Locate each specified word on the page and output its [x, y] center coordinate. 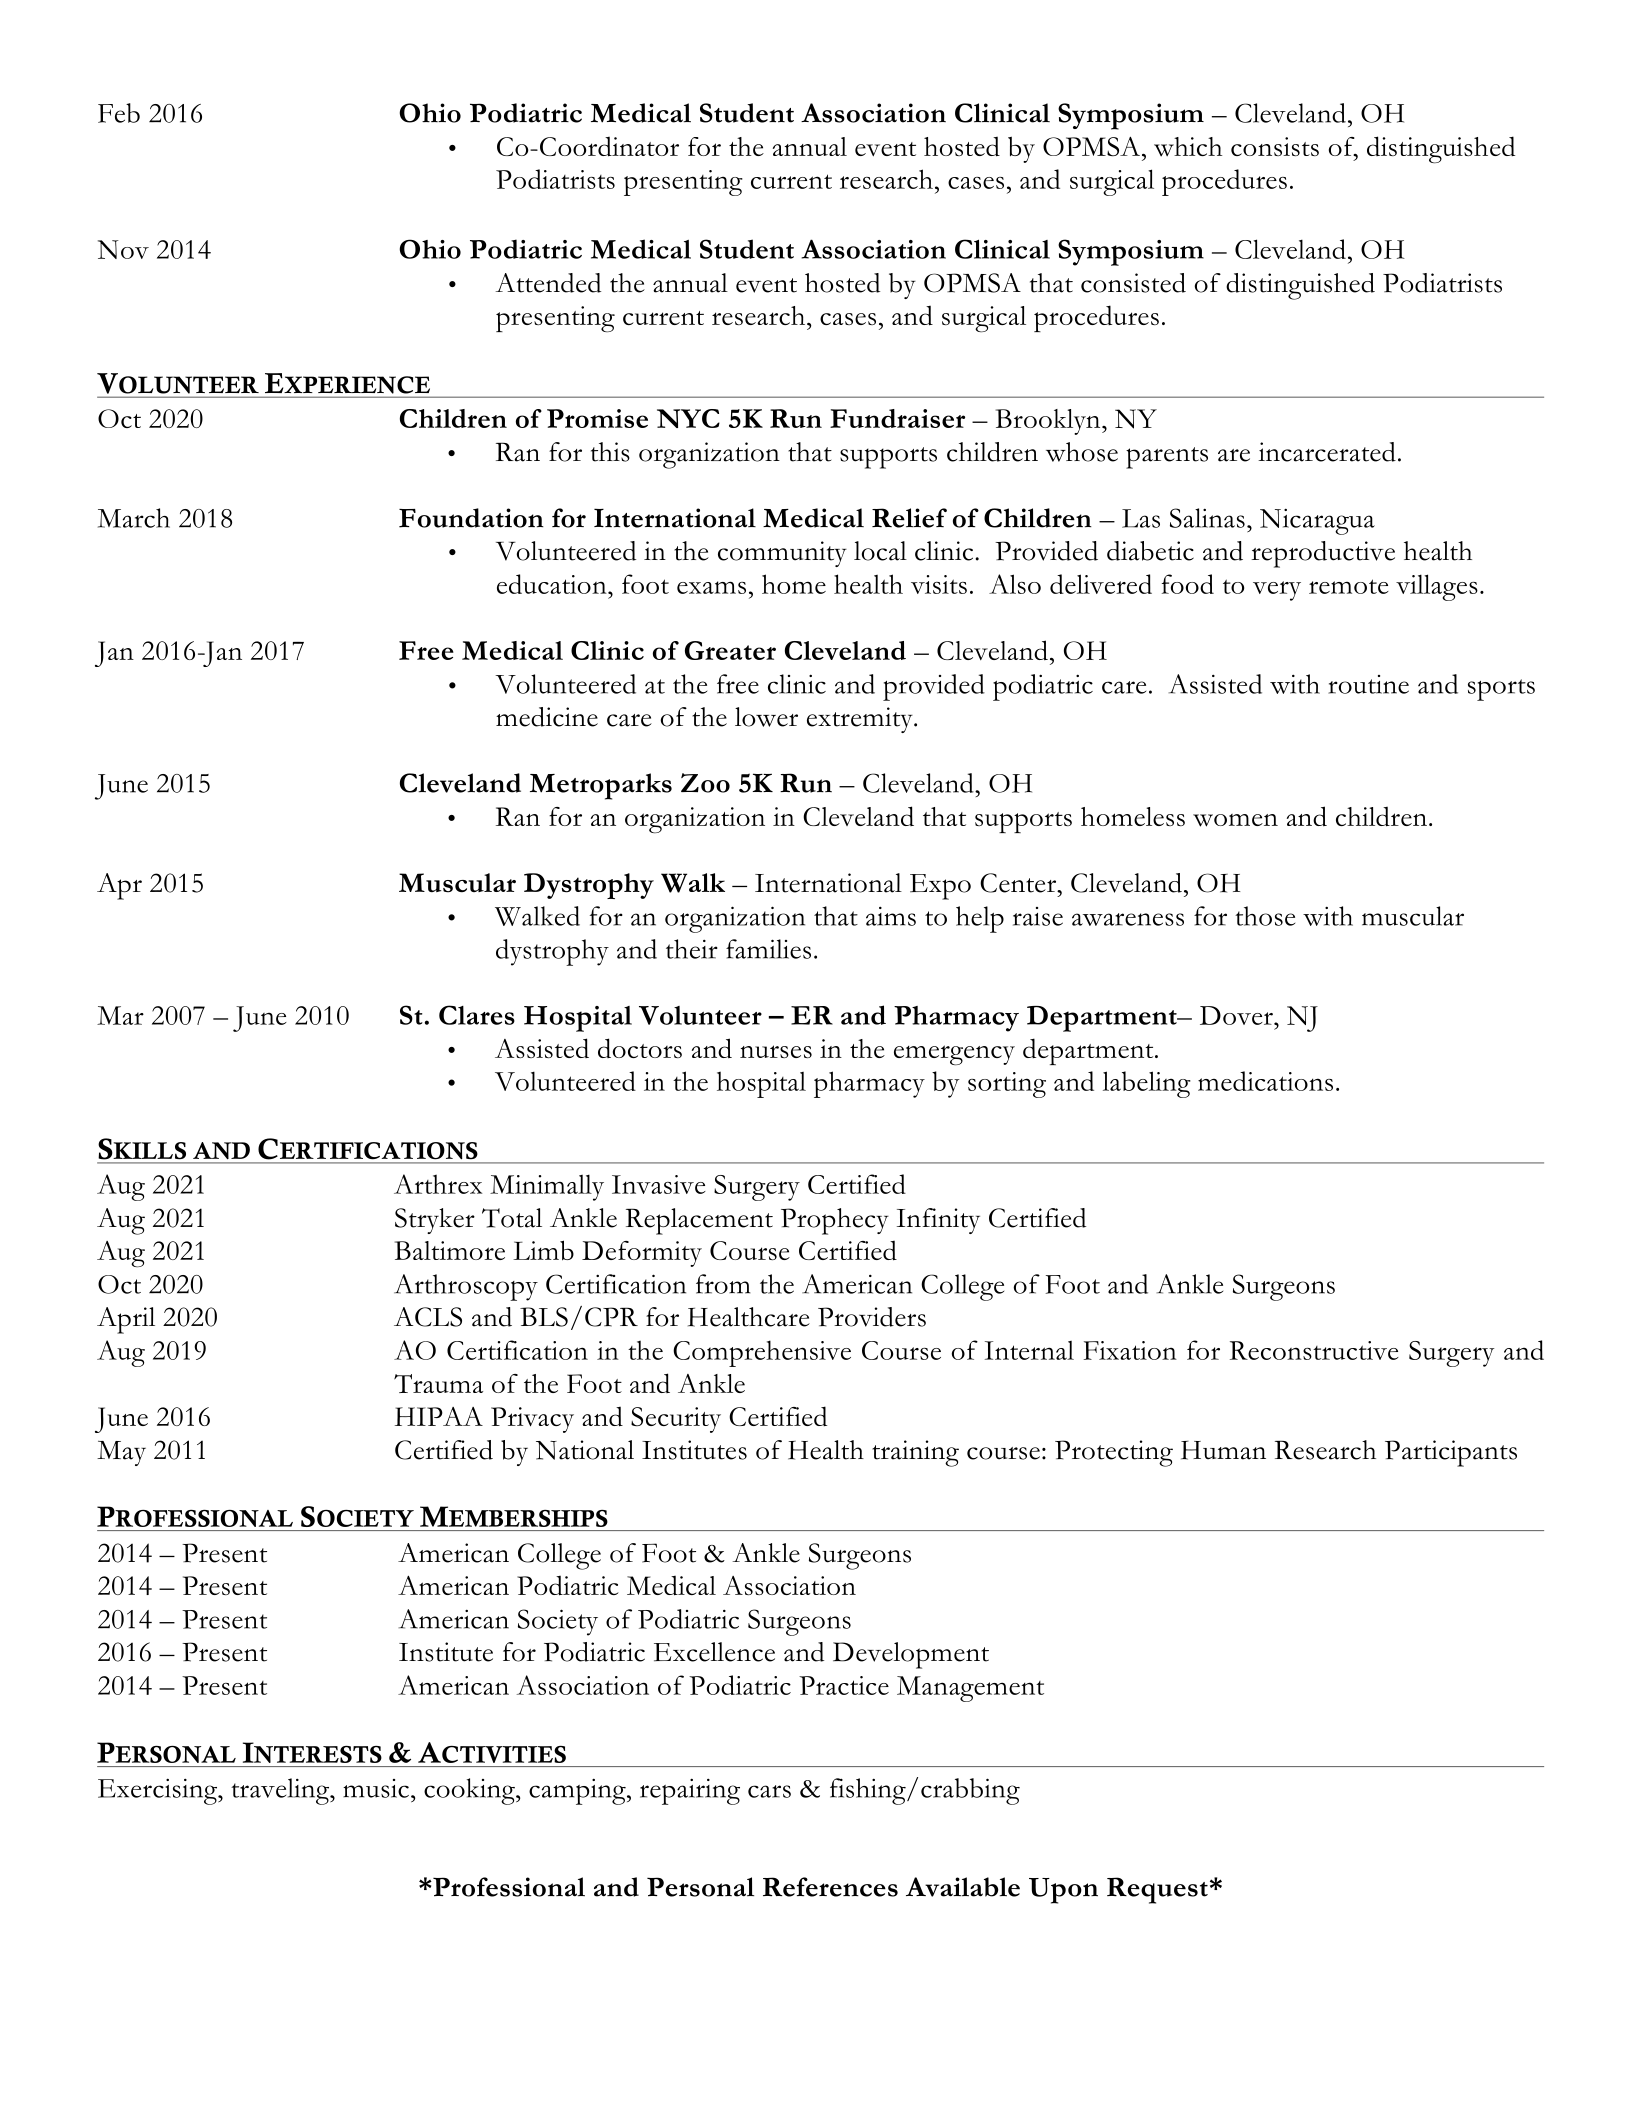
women [1235, 820]
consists [1275, 146]
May [121, 1453]
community [782, 554]
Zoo [705, 783]
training [915, 1453]
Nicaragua [1317, 521]
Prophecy [835, 1221]
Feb [119, 113]
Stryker [435, 1221]
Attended [548, 283]
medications [1265, 1081]
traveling [281, 1791]
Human [1223, 1450]
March [134, 518]
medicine [547, 717]
